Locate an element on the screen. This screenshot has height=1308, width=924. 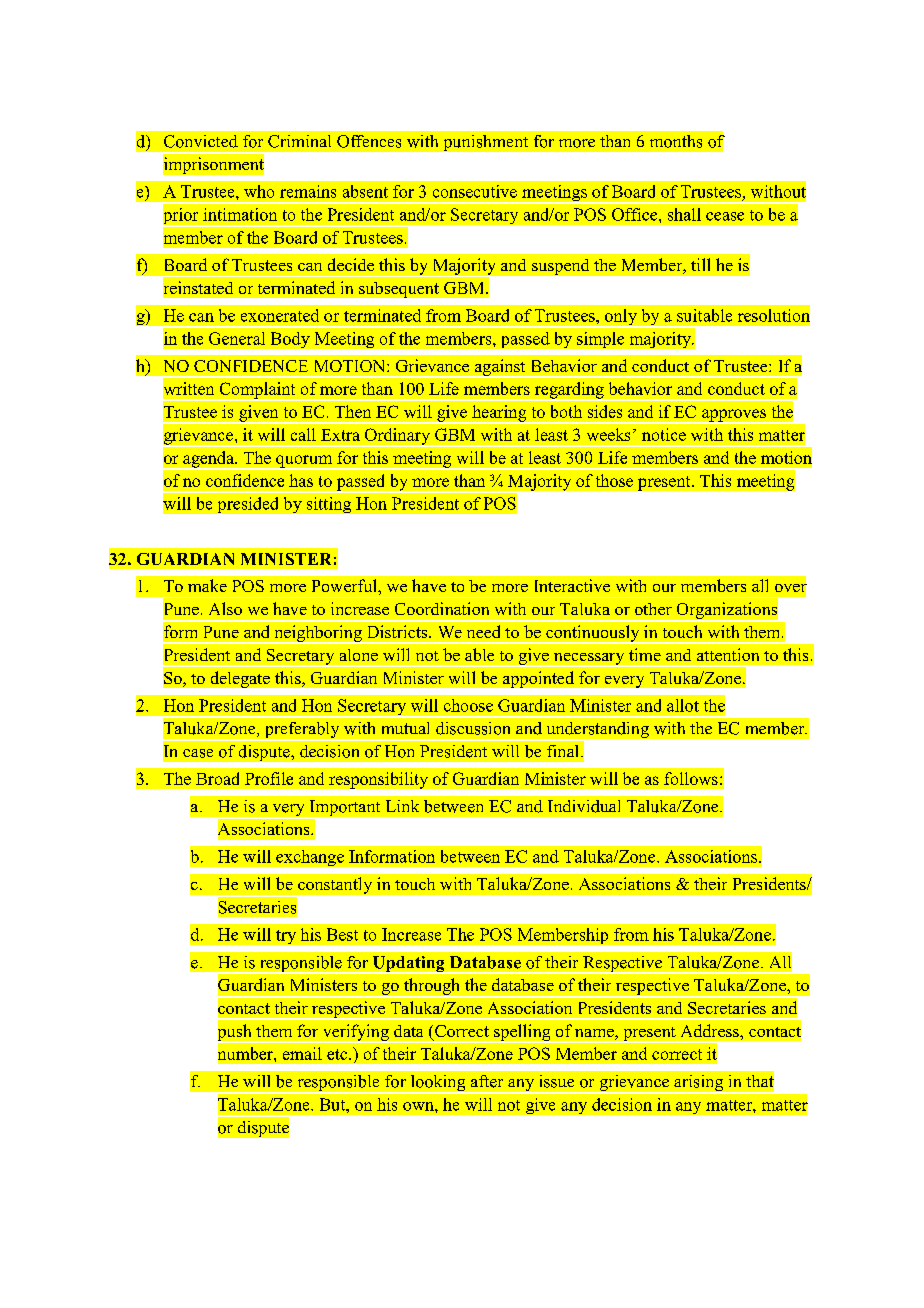
Also is located at coordinates (225, 608).
